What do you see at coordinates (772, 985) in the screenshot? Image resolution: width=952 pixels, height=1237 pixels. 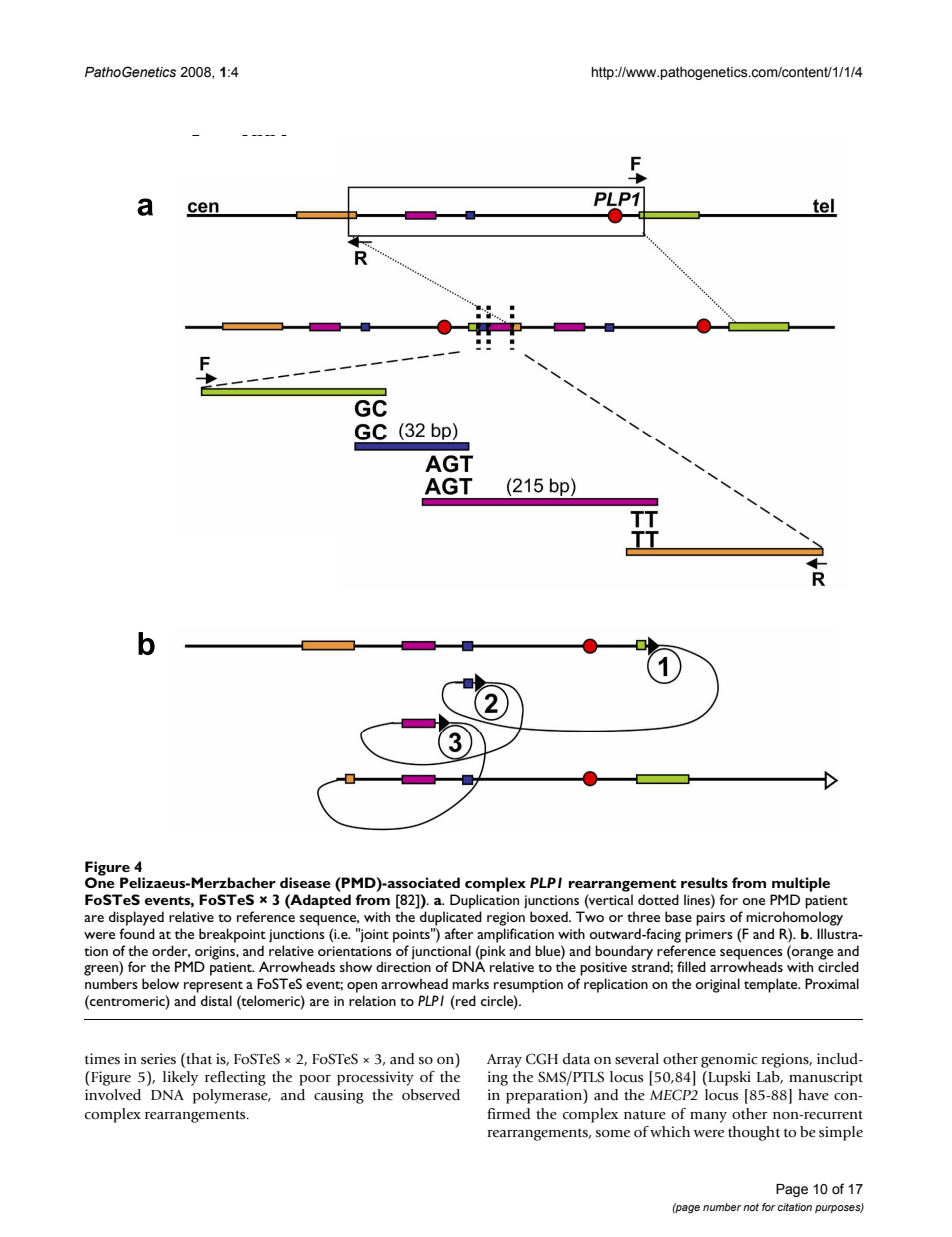 I see `template` at bounding box center [772, 985].
